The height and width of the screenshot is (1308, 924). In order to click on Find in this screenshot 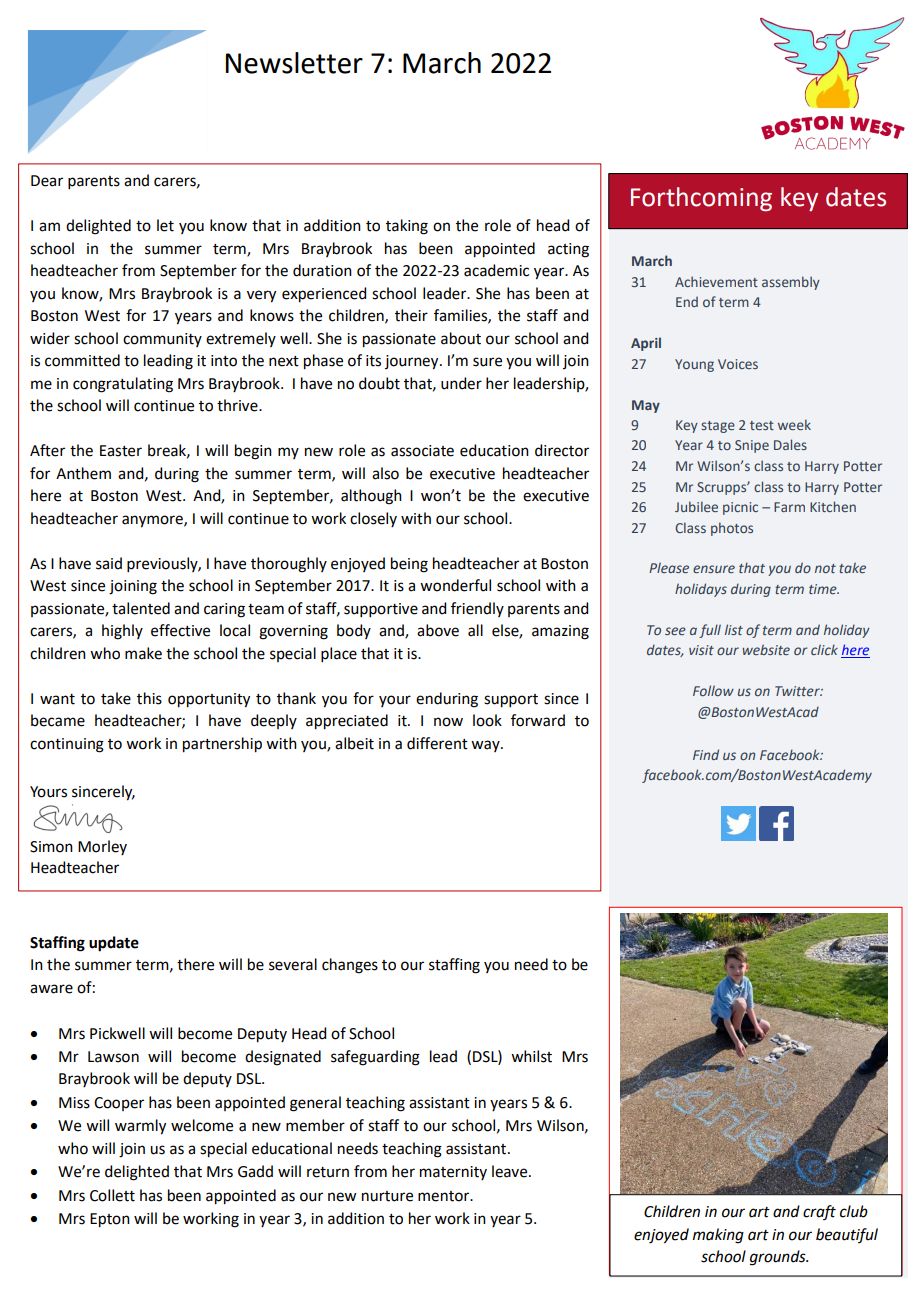, I will do `click(706, 754)`.
